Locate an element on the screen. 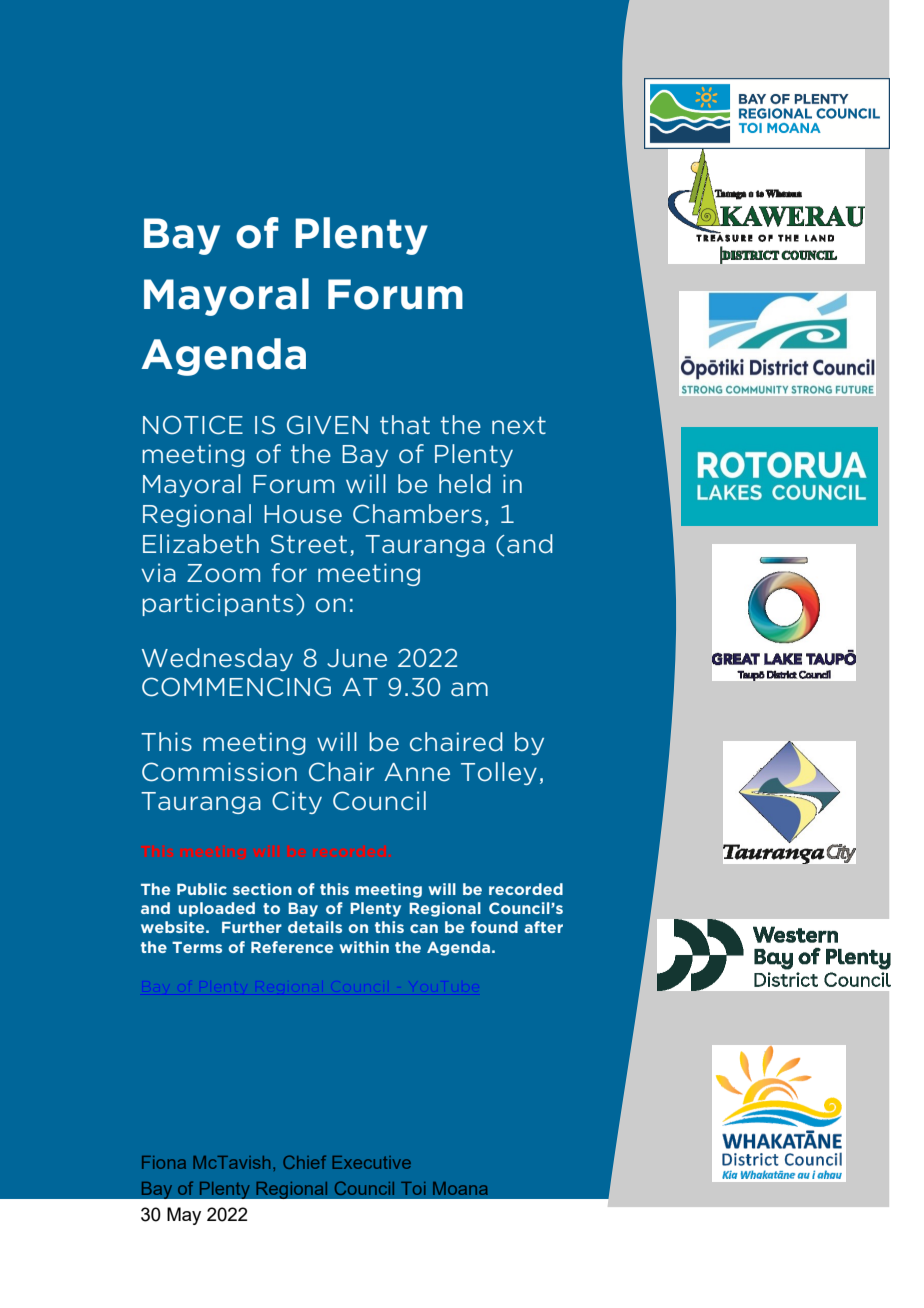 This screenshot has height=1308, width=924. Public is located at coordinates (202, 889).
